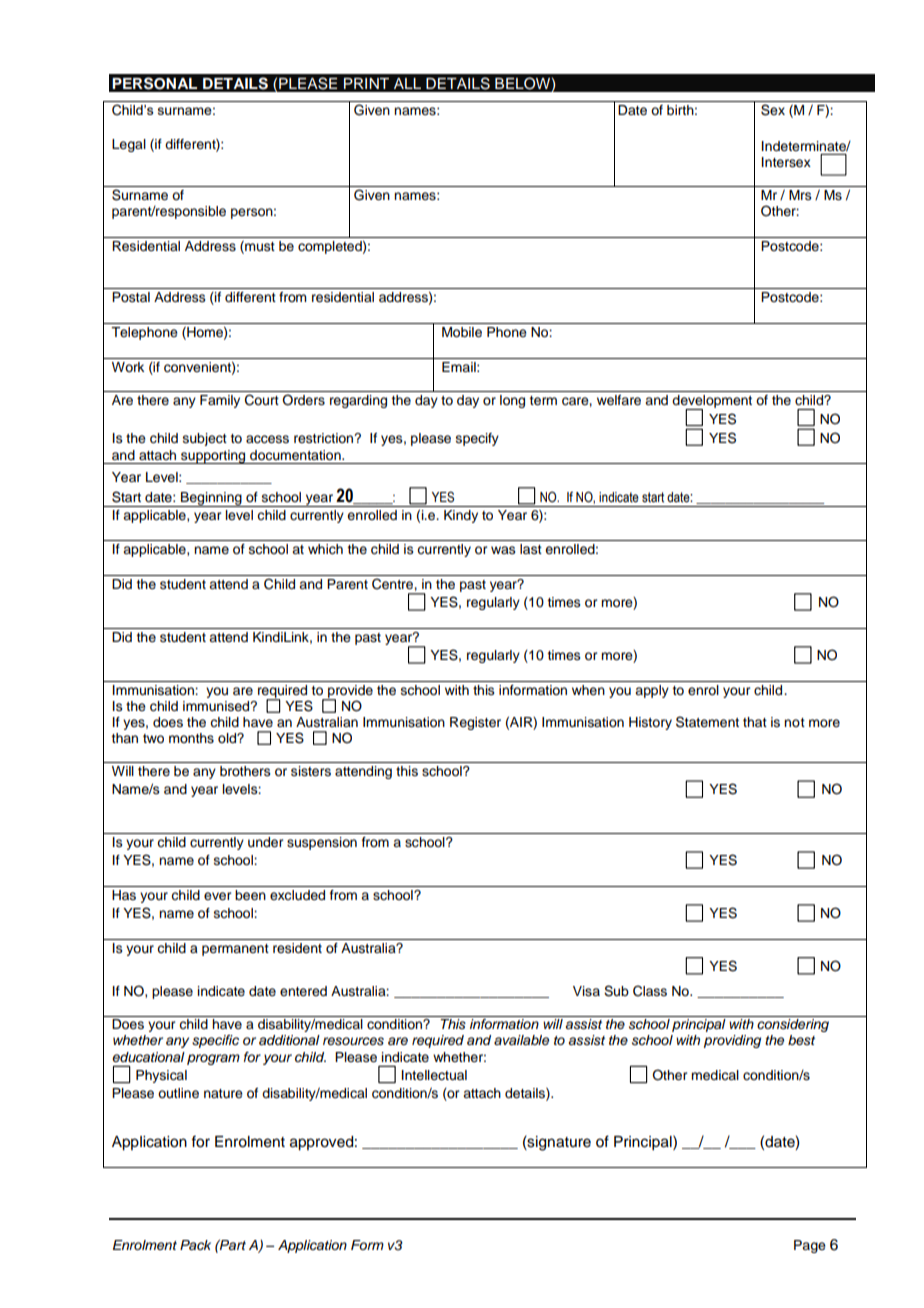  I want to click on Legal, so click(129, 145).
